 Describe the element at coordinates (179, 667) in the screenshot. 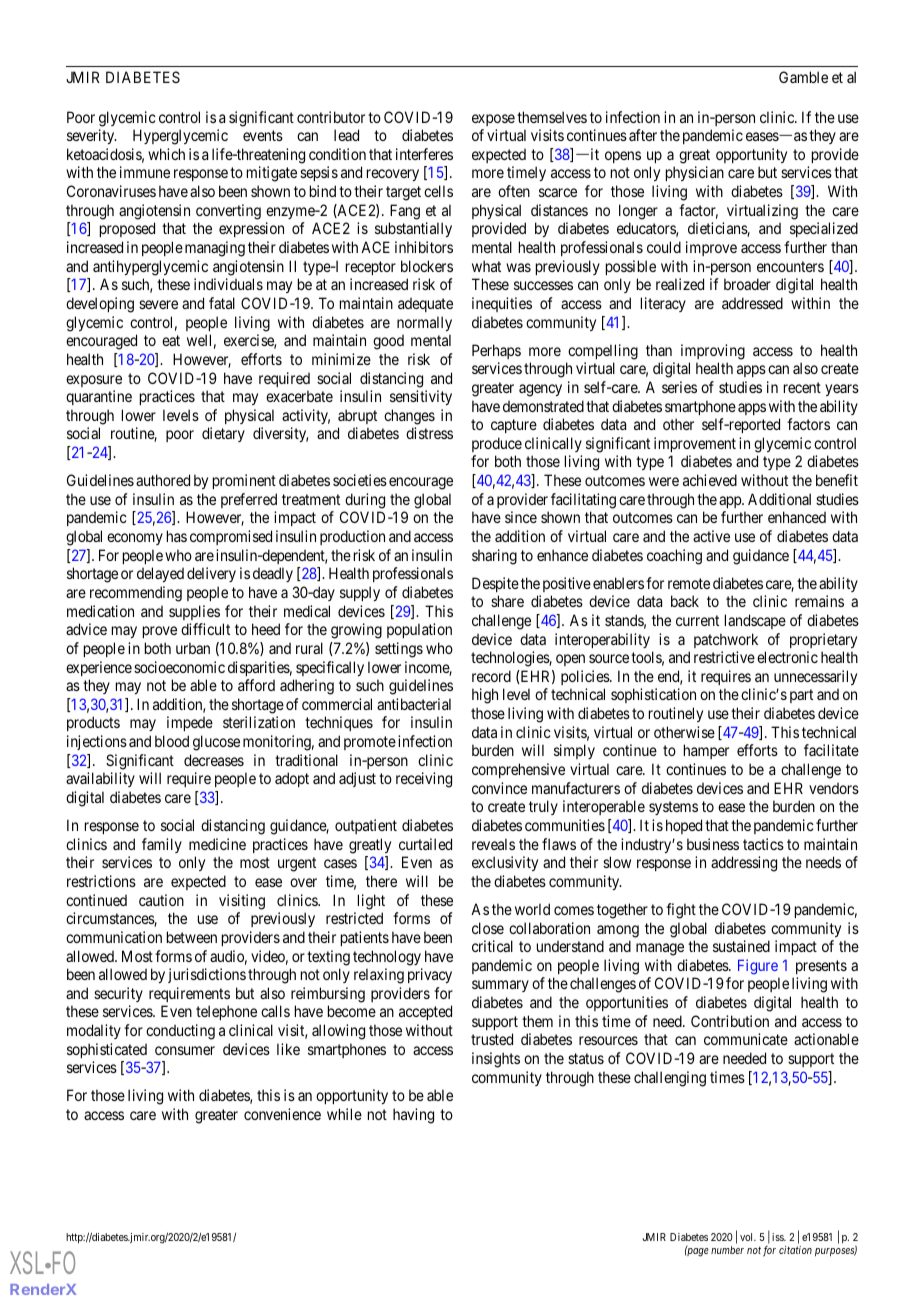

I see `socioeconomic` at that location.
